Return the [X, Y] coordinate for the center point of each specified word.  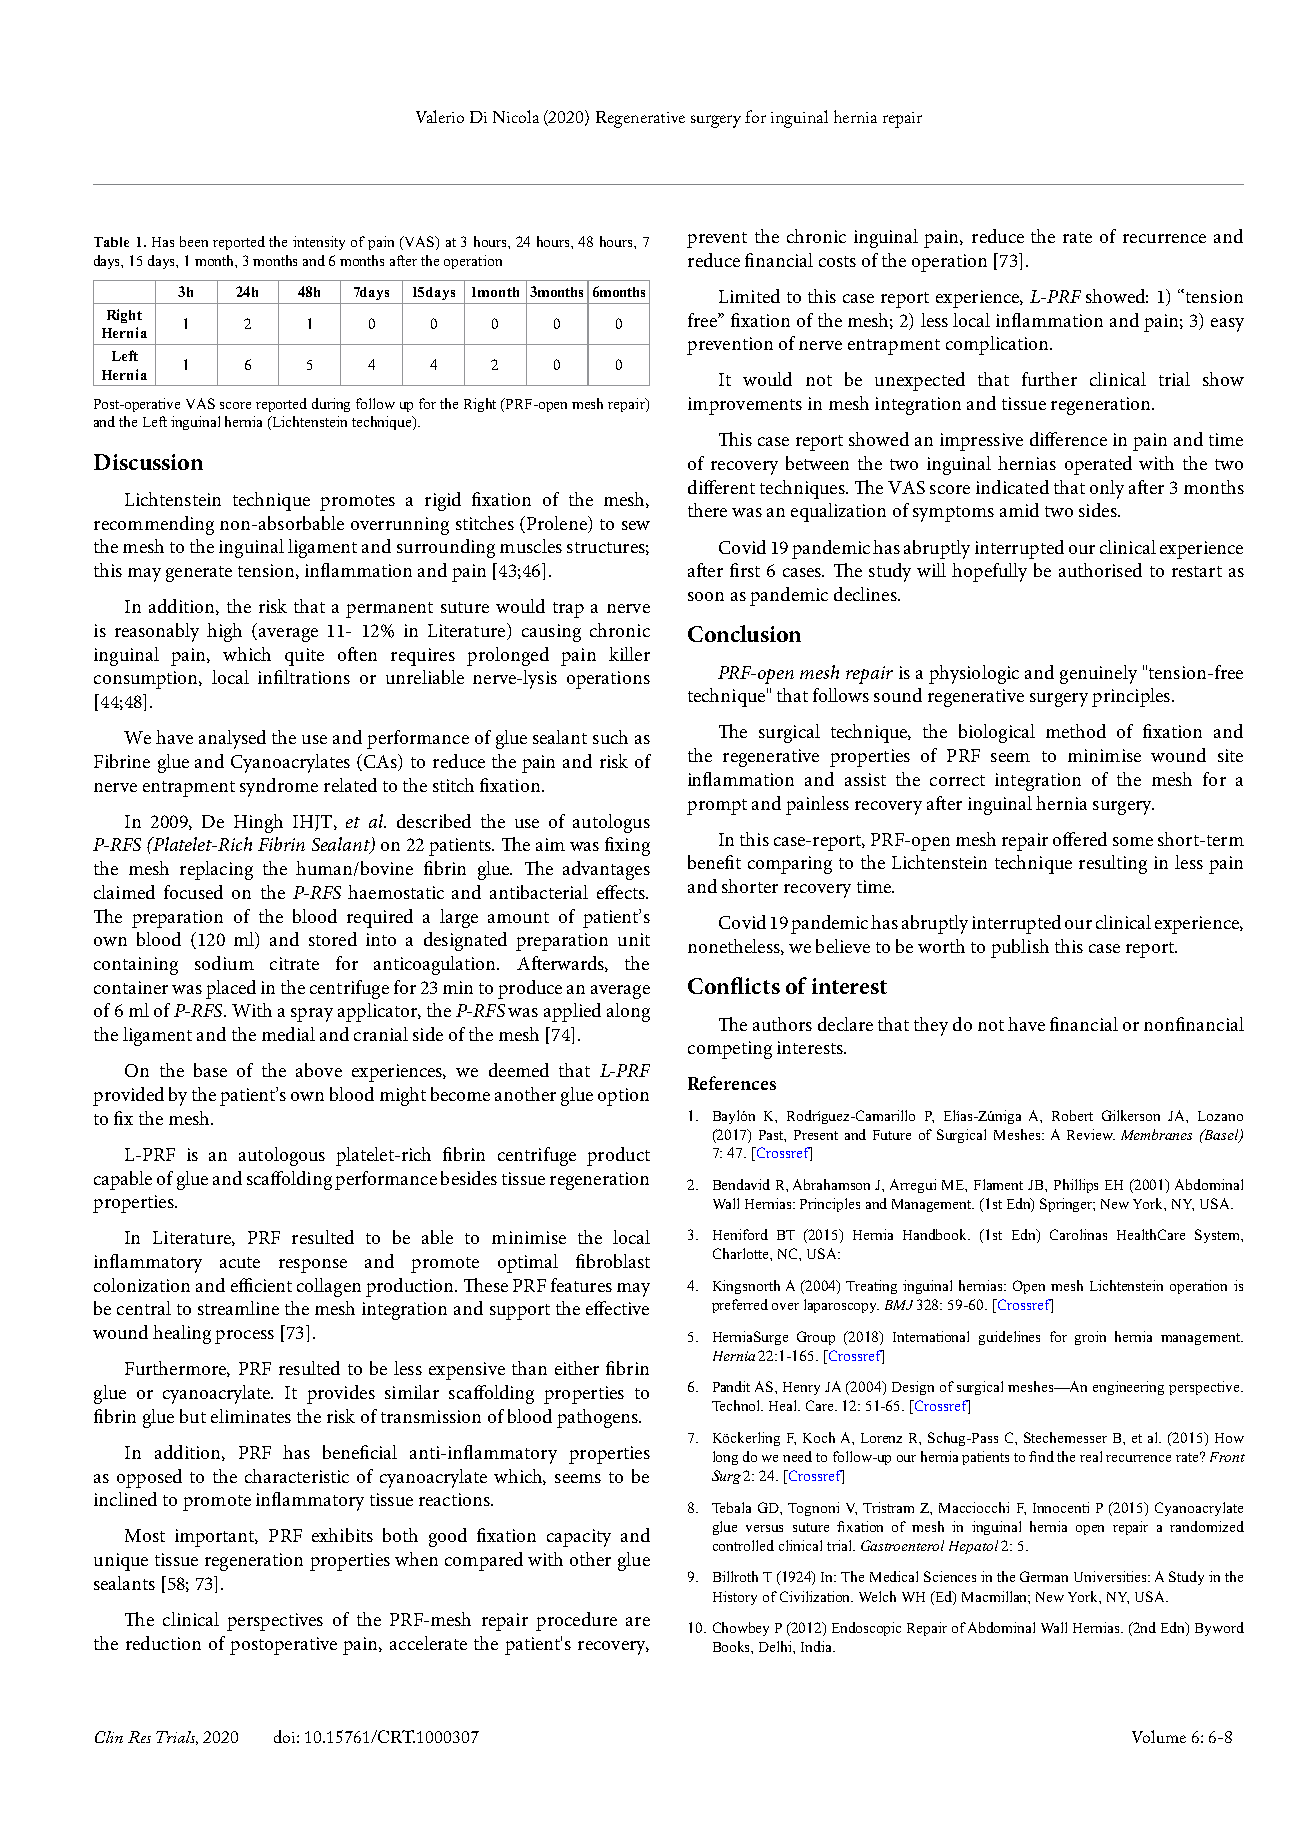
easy [1227, 325]
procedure [576, 1621]
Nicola [516, 116]
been [194, 241]
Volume [1159, 1736]
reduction [163, 1643]
